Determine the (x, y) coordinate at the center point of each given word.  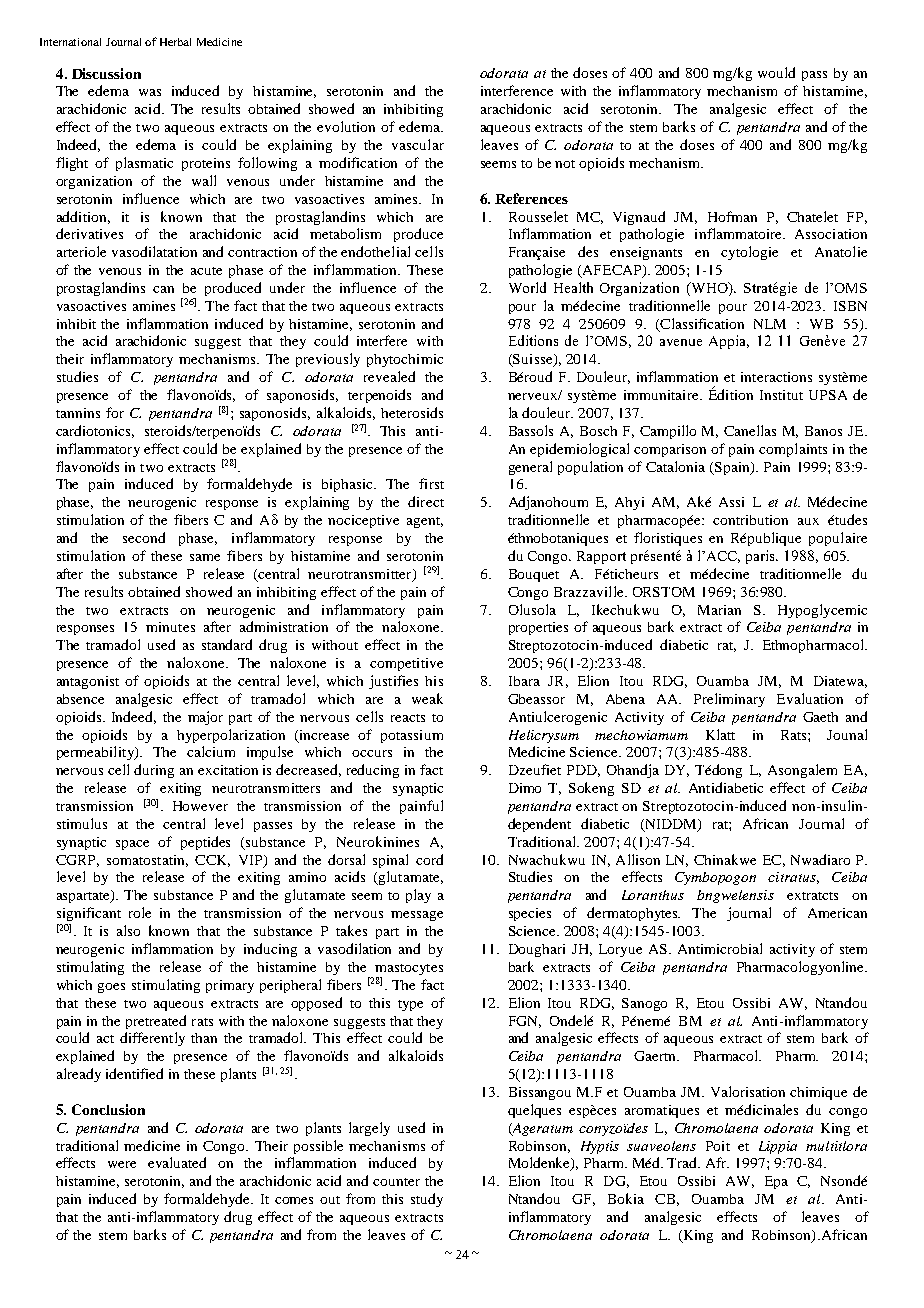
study (427, 1200)
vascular (418, 144)
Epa (776, 1182)
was (150, 92)
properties (538, 628)
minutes (170, 627)
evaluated (177, 1162)
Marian (719, 610)
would (776, 72)
